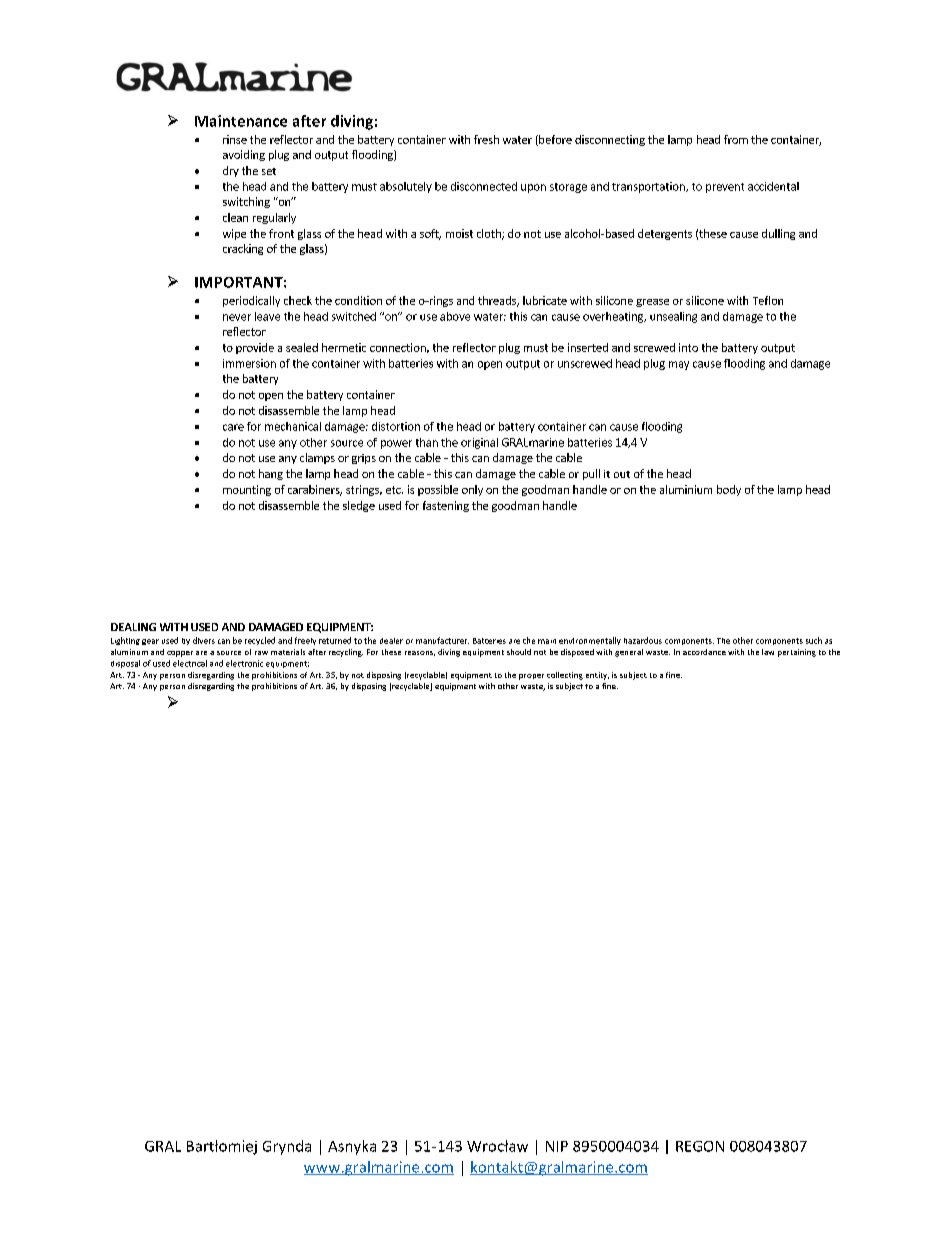 The height and width of the page is (1233, 952). What do you see at coordinates (557, 1146) in the page?
I see `NIP` at bounding box center [557, 1146].
